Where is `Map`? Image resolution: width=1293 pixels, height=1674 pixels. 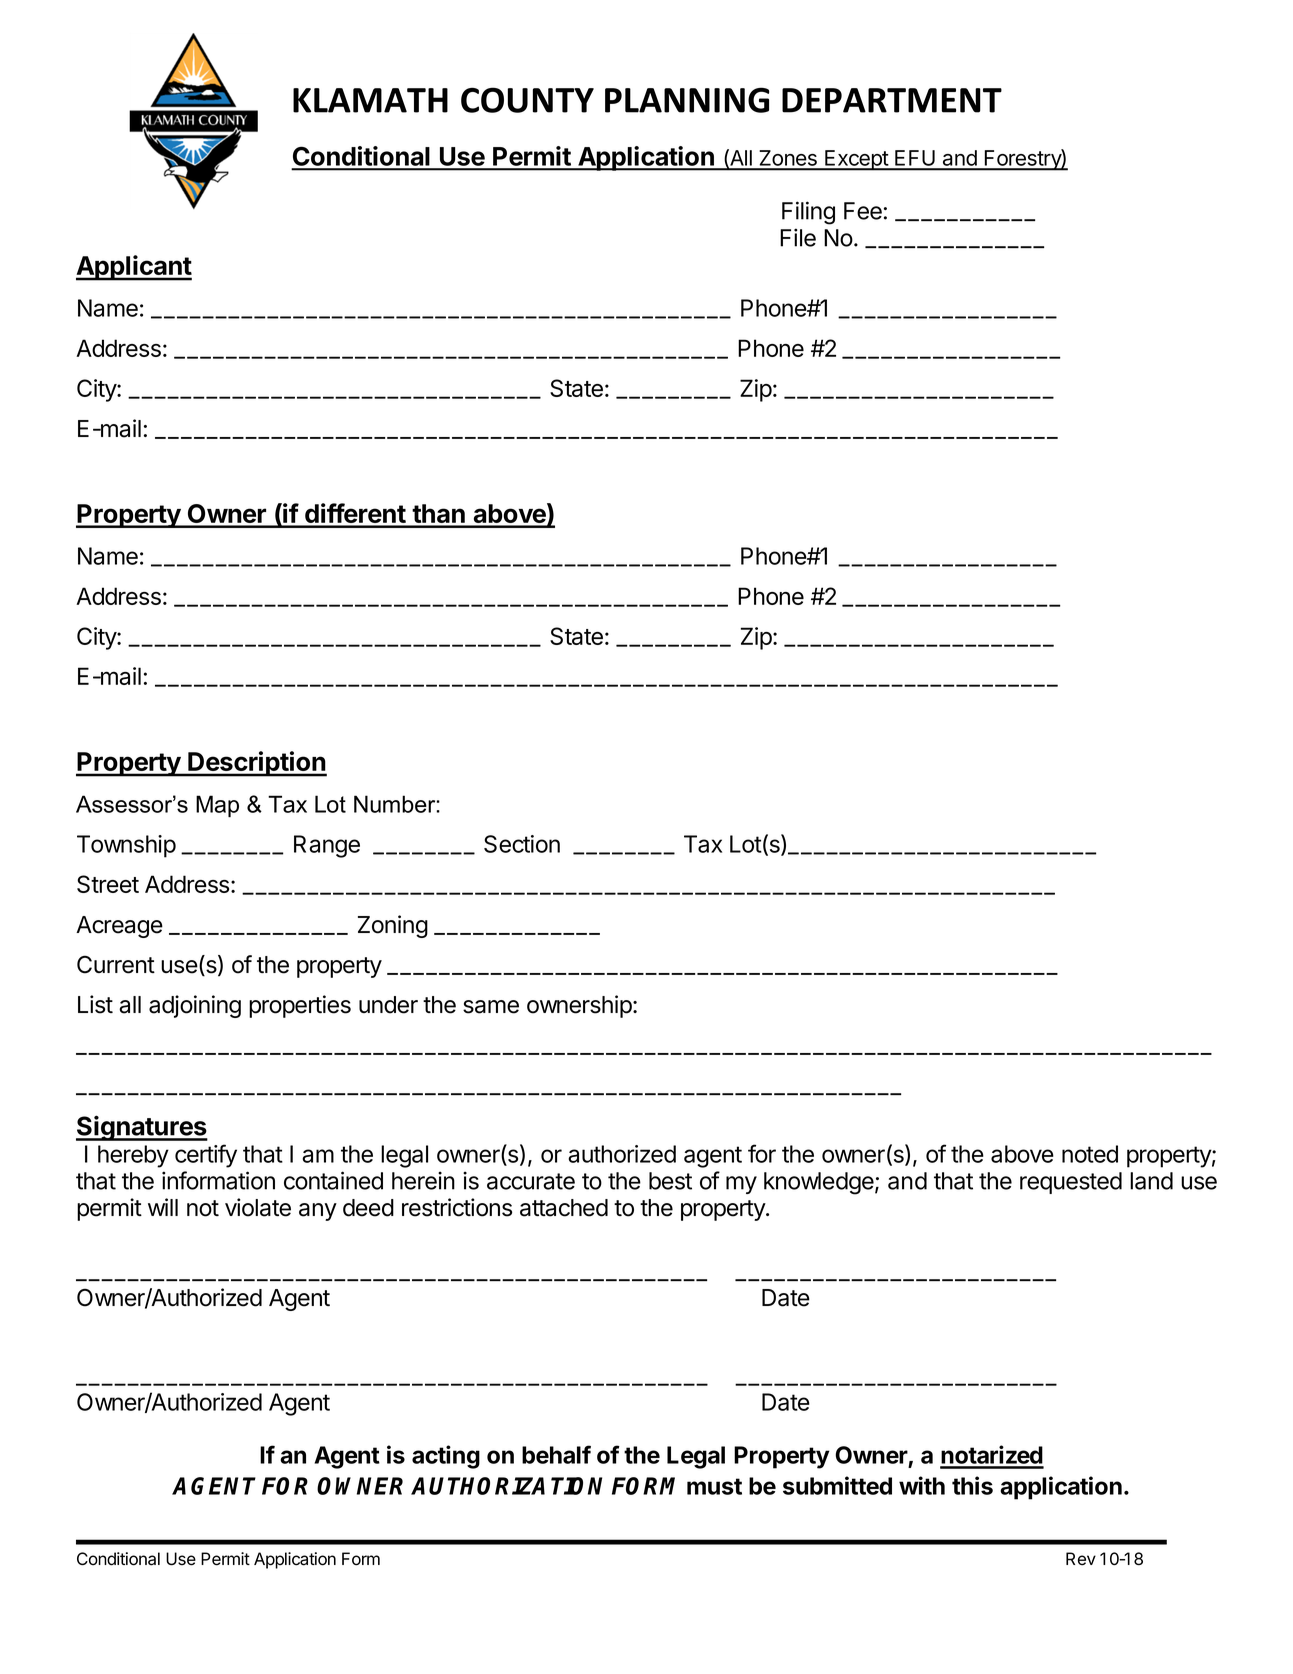
Map is located at coordinates (217, 806).
